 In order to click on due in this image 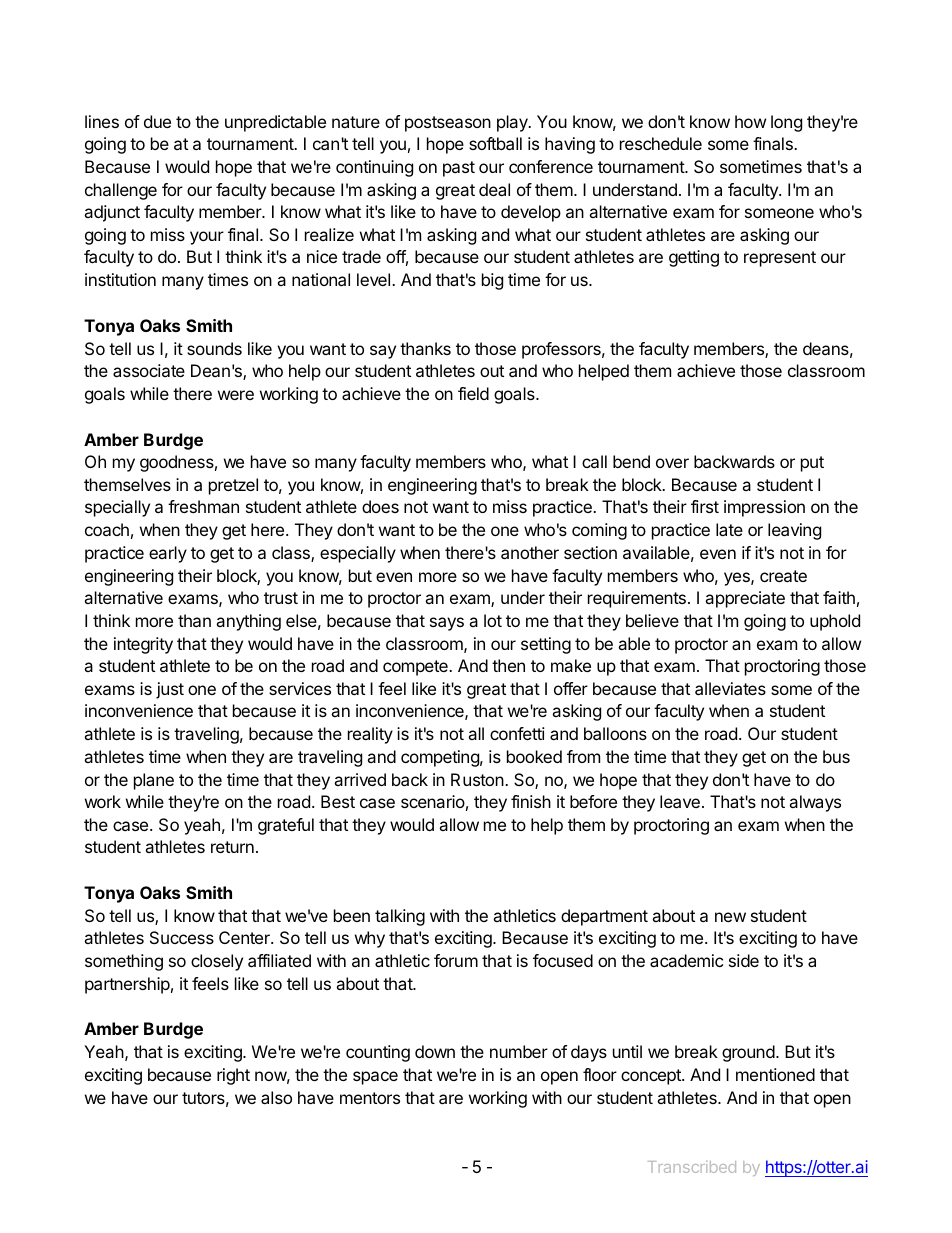, I will do `click(157, 121)`.
